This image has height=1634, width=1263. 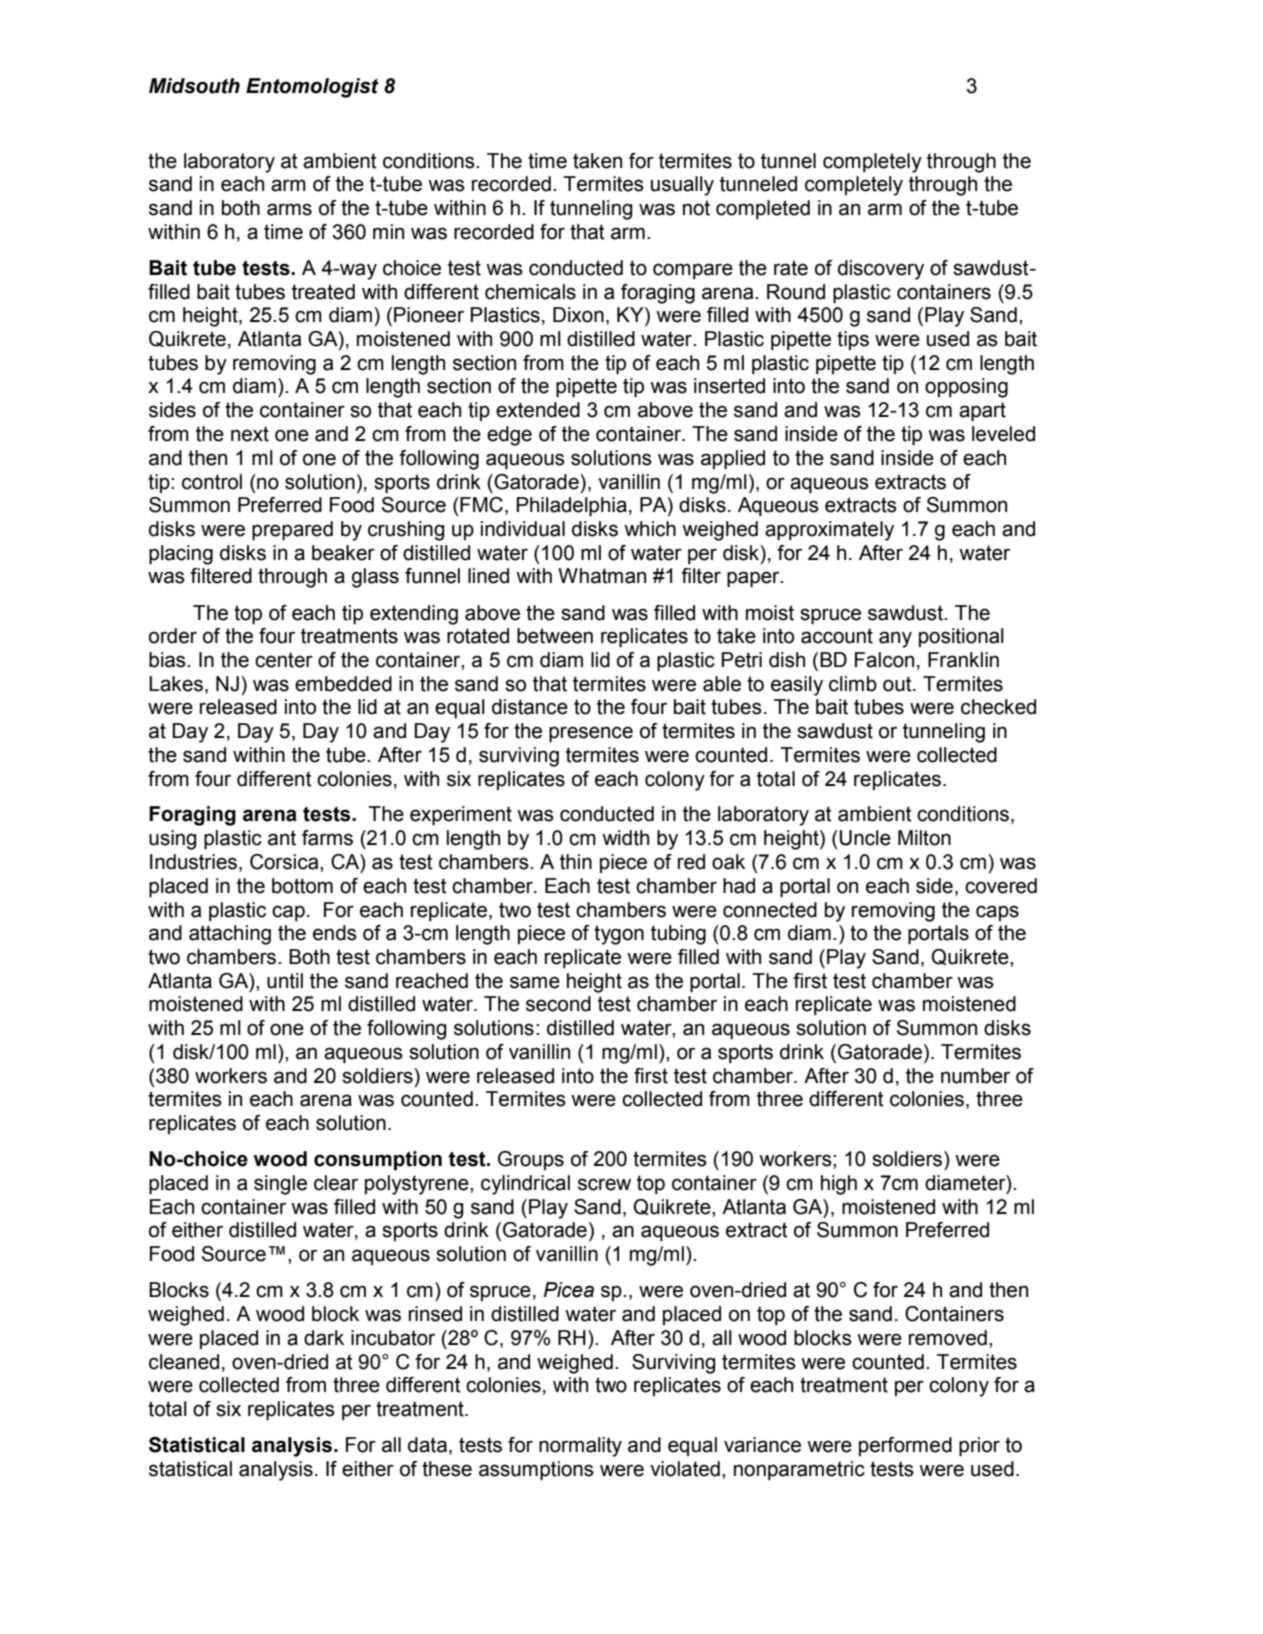 What do you see at coordinates (924, 838) in the image?
I see `Milton` at bounding box center [924, 838].
